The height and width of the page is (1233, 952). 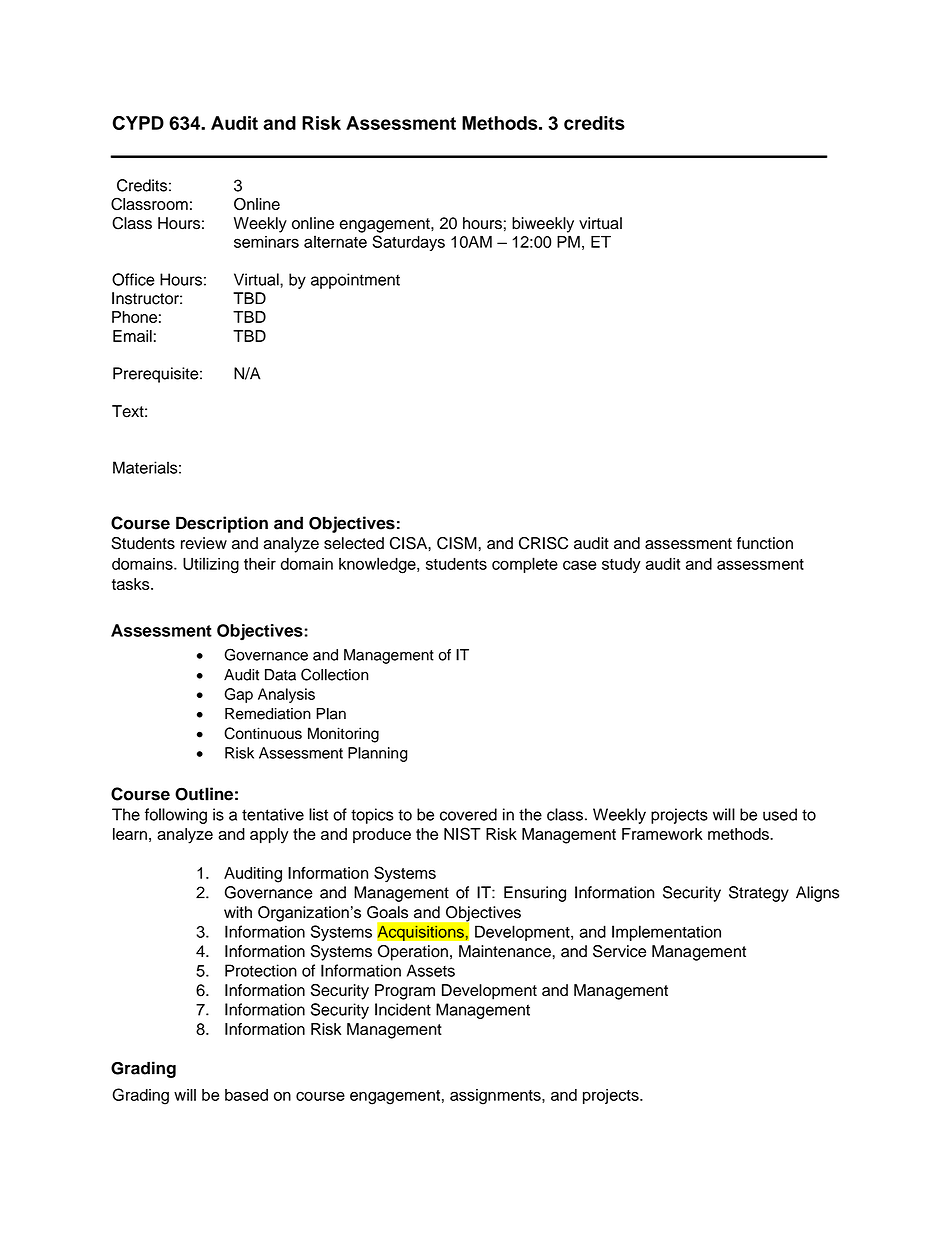 What do you see at coordinates (468, 814) in the page?
I see `covered` at bounding box center [468, 814].
